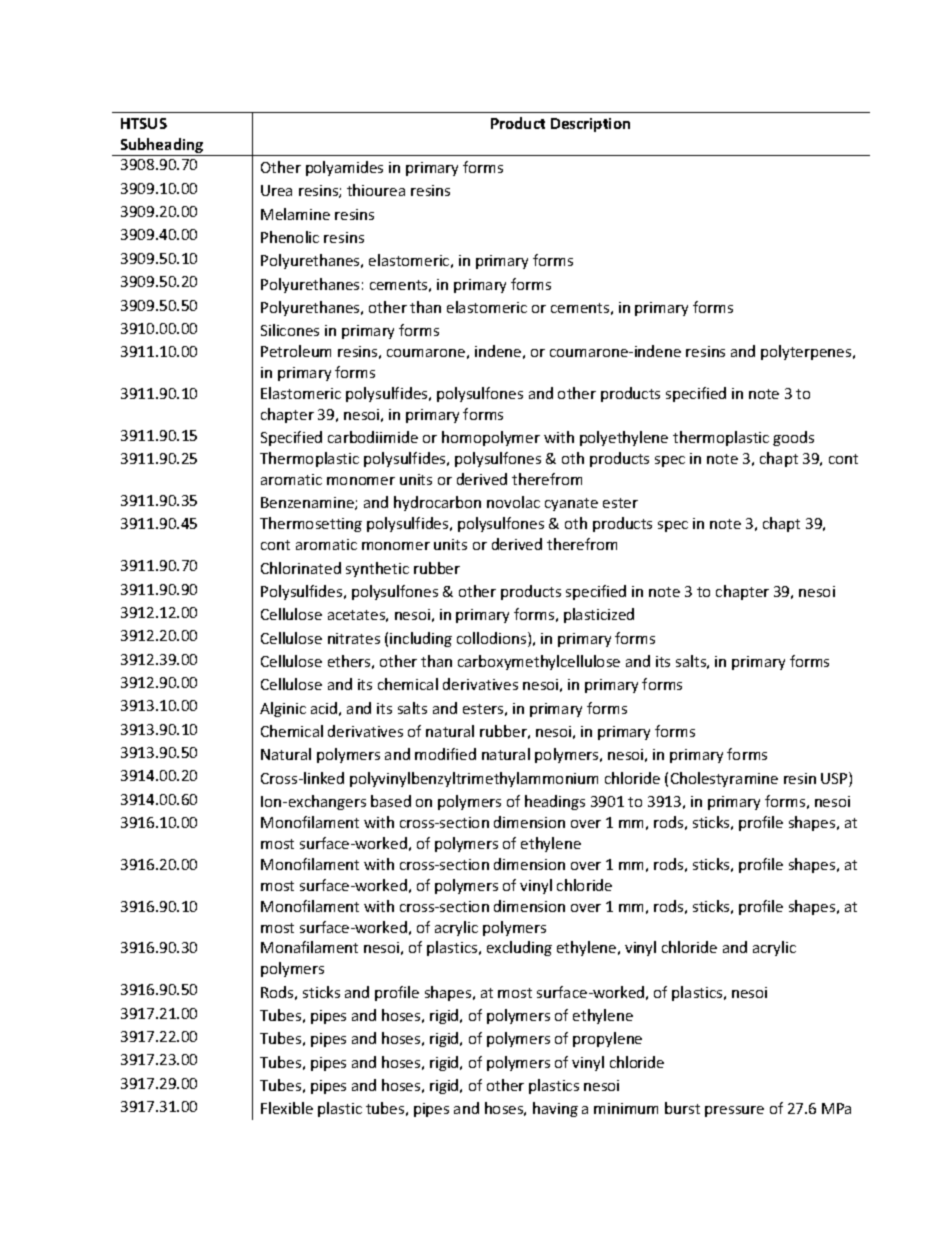 This image has width=952, height=1233. What do you see at coordinates (835, 779) in the image?
I see `USP` at bounding box center [835, 779].
